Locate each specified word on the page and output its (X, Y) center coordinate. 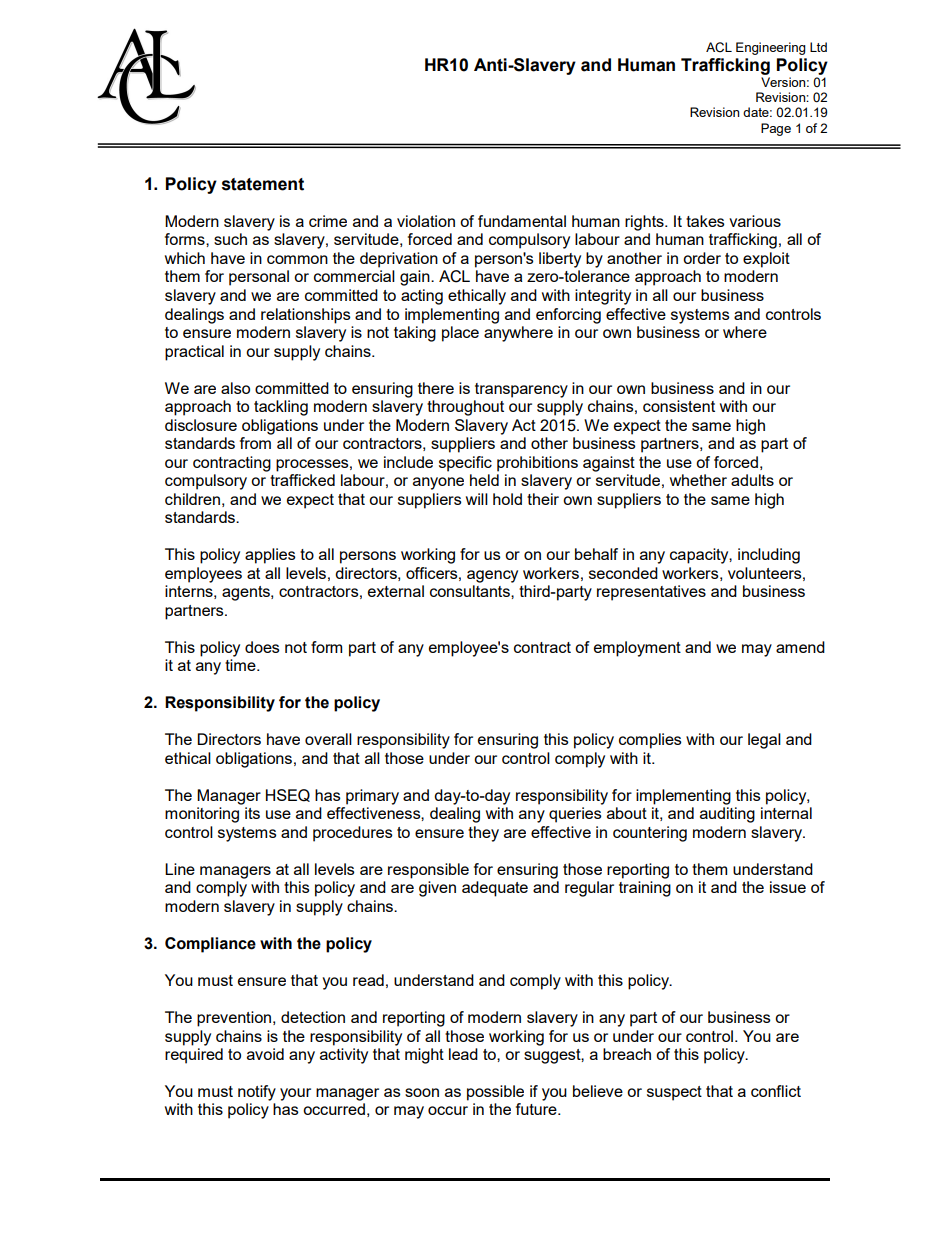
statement (263, 184)
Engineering (771, 48)
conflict (776, 1091)
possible (495, 1093)
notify (257, 1093)
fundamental (522, 221)
